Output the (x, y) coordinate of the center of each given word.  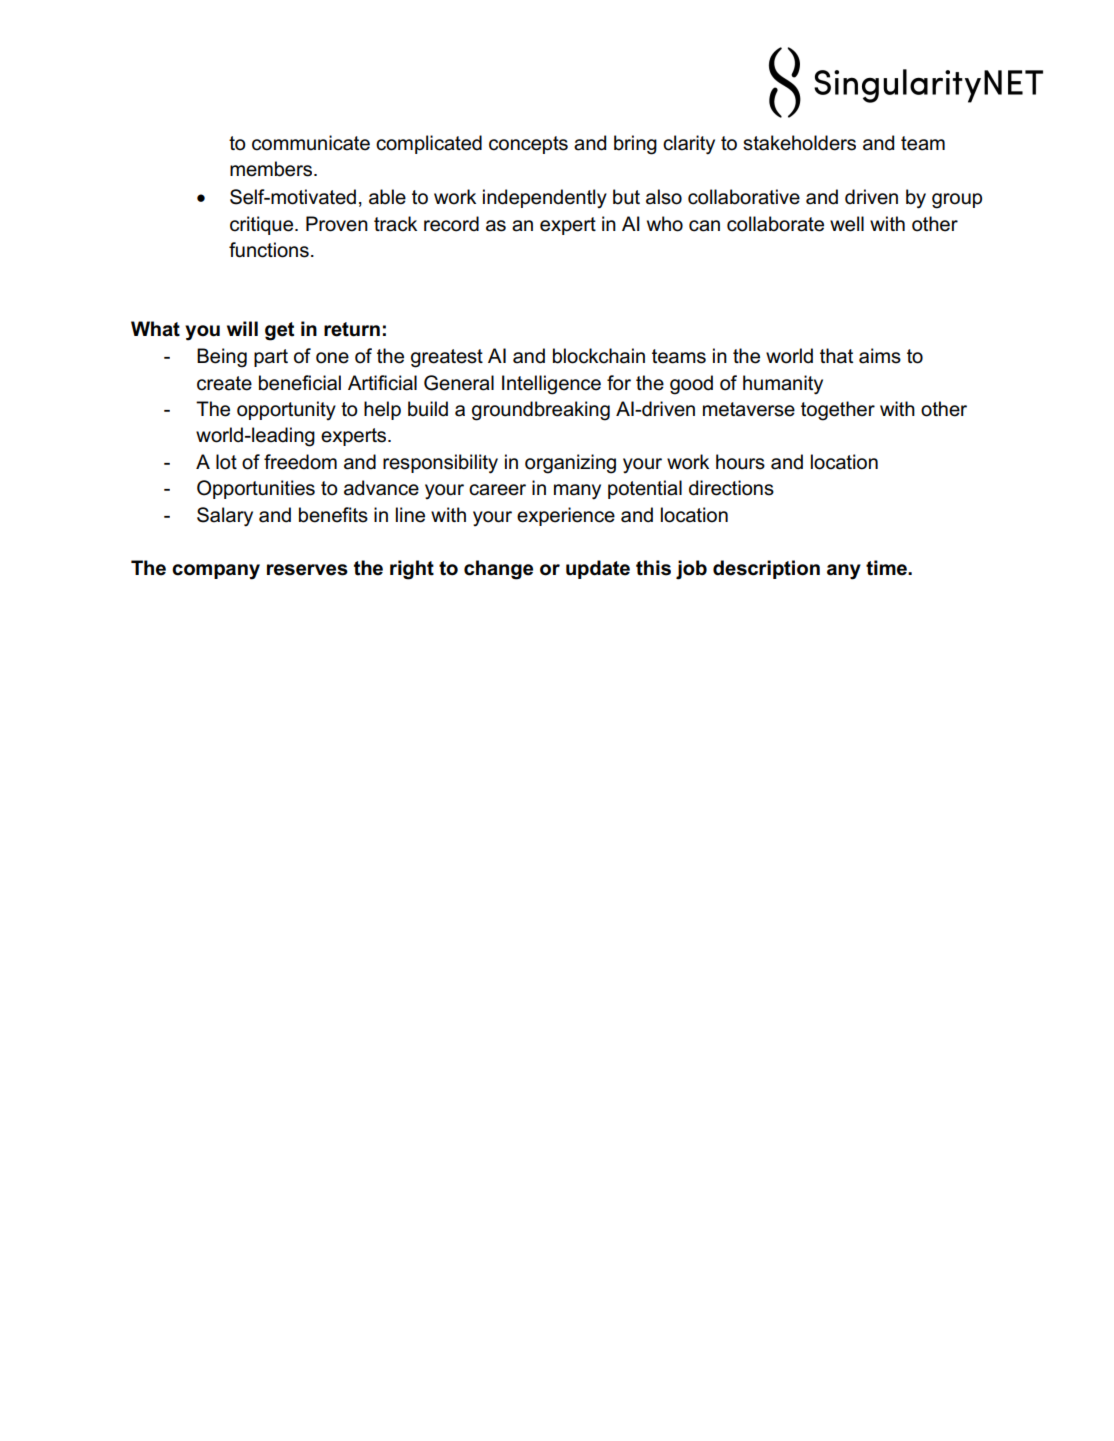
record (451, 224)
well (847, 224)
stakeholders (799, 143)
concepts (528, 145)
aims (880, 356)
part (271, 358)
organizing (570, 464)
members (272, 169)
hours (740, 462)
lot (226, 462)
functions (269, 250)
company (216, 572)
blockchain (599, 356)
